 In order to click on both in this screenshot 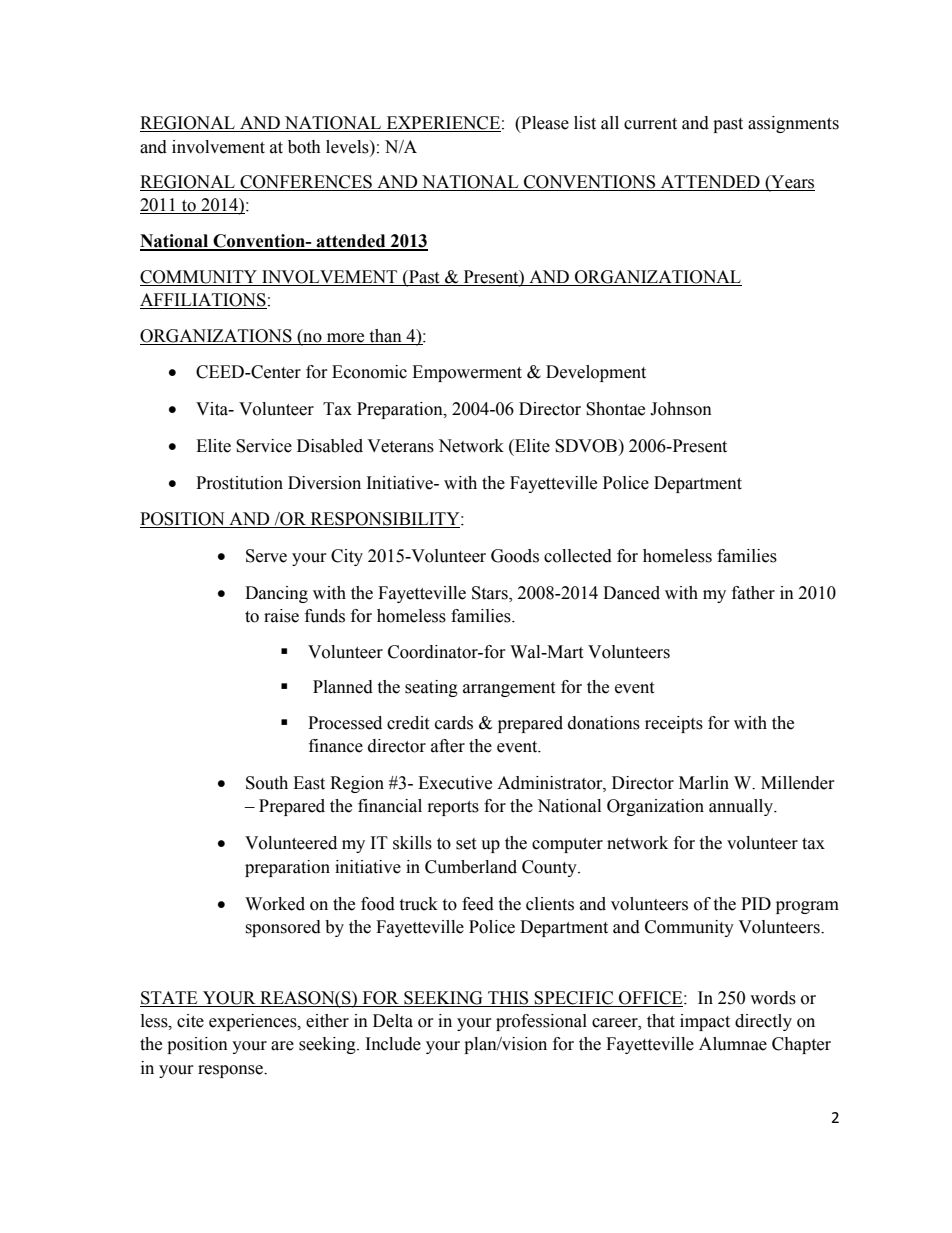, I will do `click(304, 147)`.
